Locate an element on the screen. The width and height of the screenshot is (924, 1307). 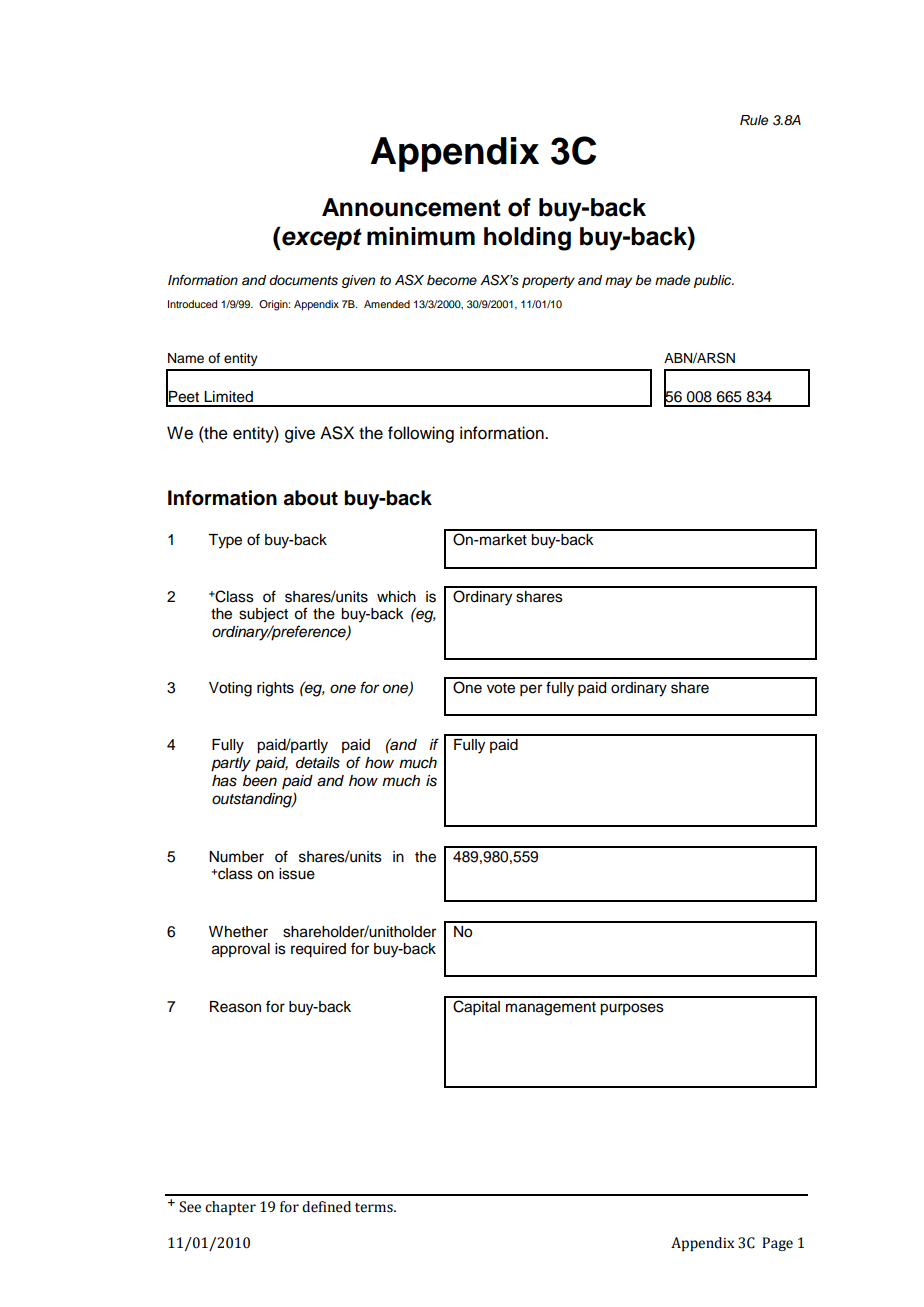
Type is located at coordinates (225, 541).
